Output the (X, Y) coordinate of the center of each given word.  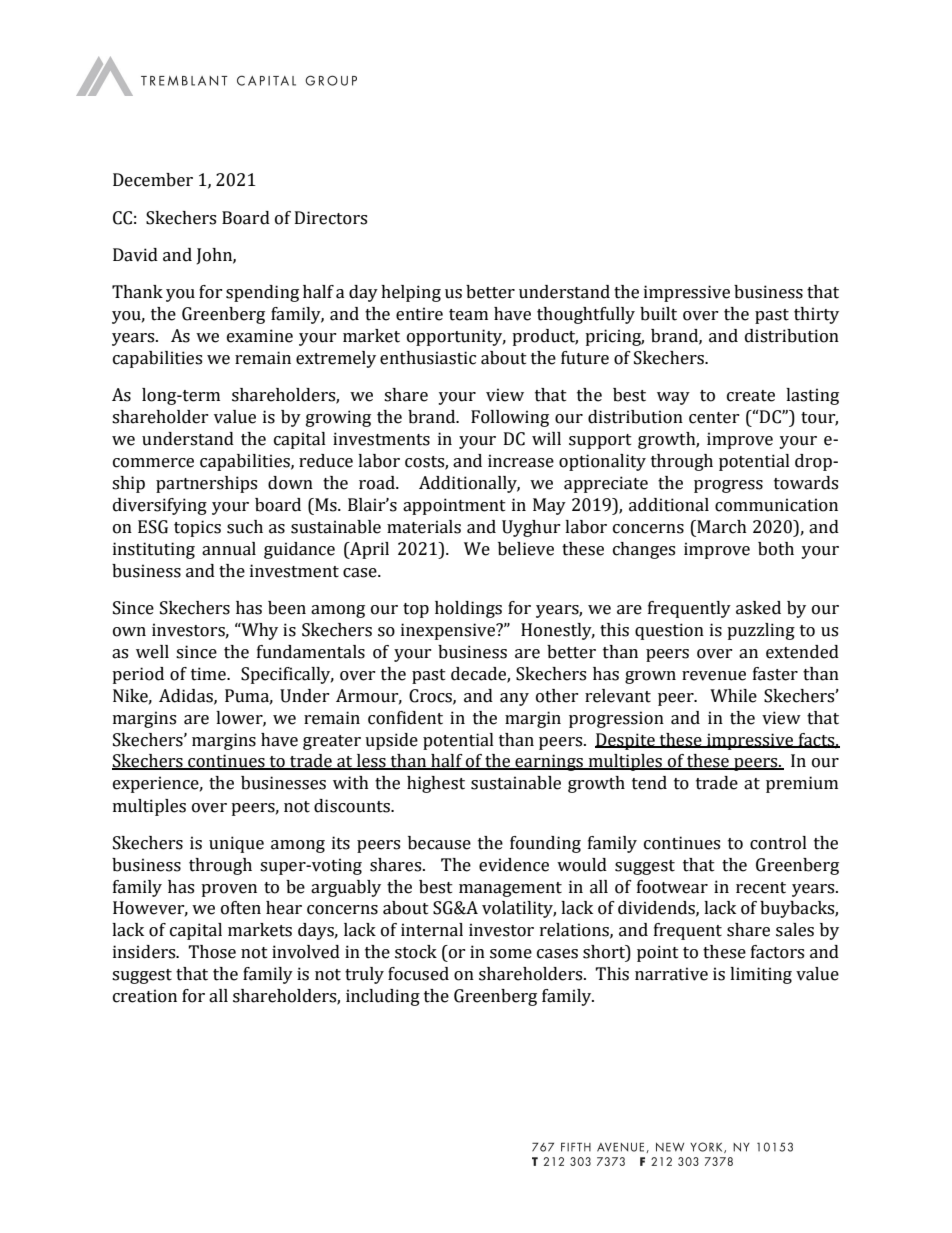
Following (510, 418)
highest (436, 784)
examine (260, 336)
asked (758, 608)
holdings (468, 609)
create (751, 396)
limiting (761, 975)
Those (212, 952)
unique (236, 844)
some (511, 954)
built (658, 314)
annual (229, 549)
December (153, 180)
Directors (331, 218)
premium (802, 784)
